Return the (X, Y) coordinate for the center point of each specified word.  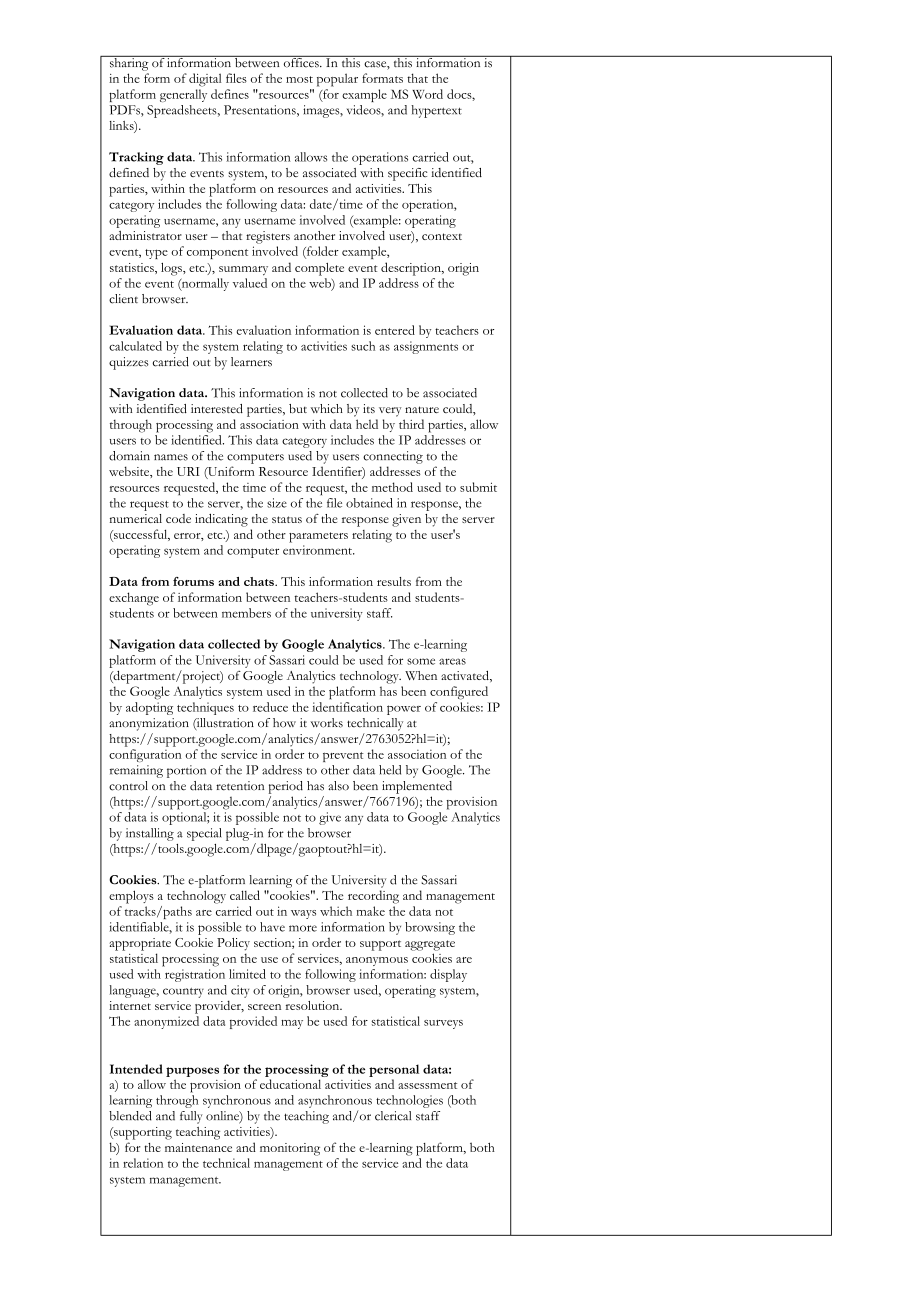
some (421, 661)
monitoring (290, 1149)
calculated (135, 346)
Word (427, 94)
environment (318, 550)
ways (303, 914)
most (299, 79)
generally (183, 95)
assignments (426, 347)
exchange (134, 599)
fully (191, 1117)
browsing (430, 928)
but (298, 408)
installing (150, 834)
